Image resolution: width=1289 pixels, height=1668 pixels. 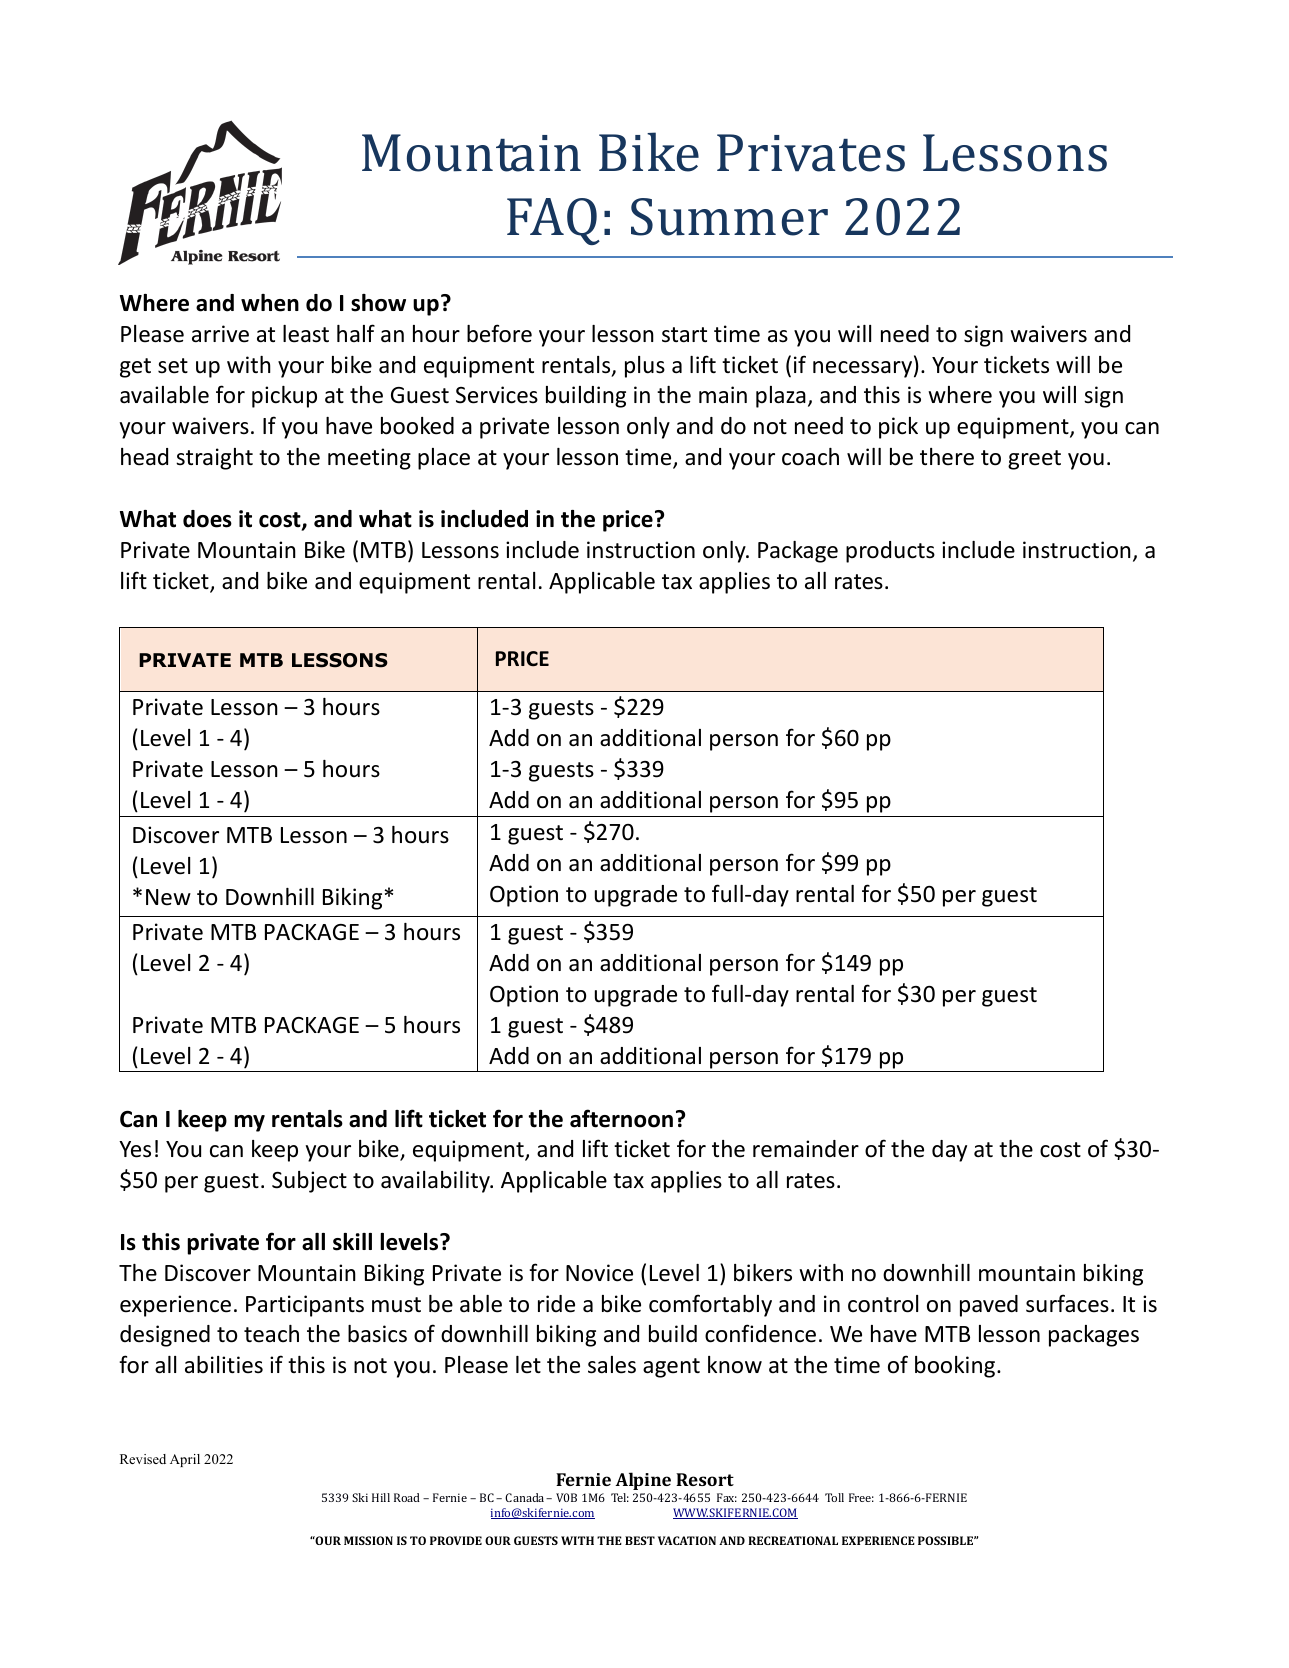 What do you see at coordinates (1034, 460) in the screenshot?
I see `greet` at bounding box center [1034, 460].
